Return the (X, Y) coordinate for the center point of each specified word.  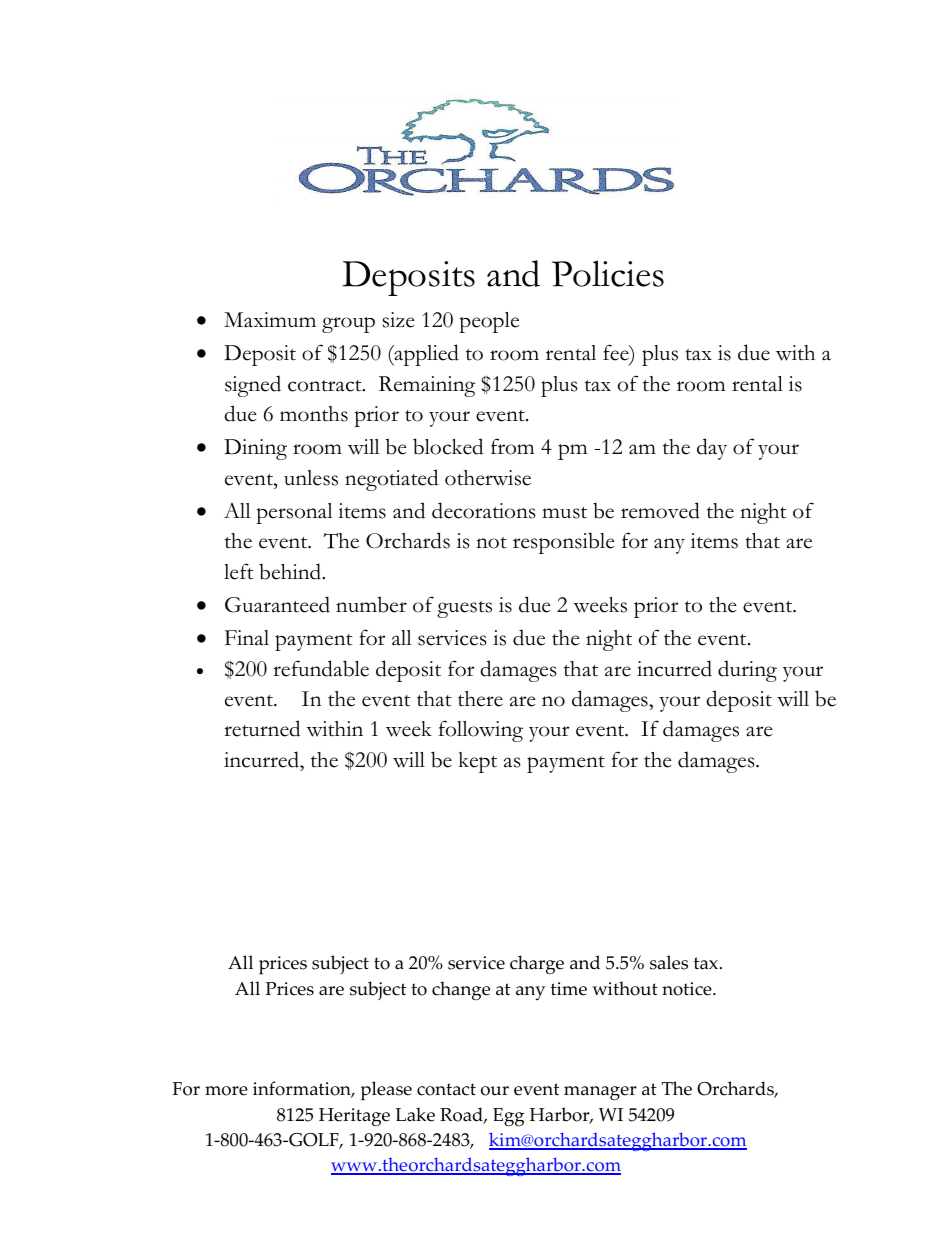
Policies (608, 273)
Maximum (270, 319)
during (747, 671)
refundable (321, 668)
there (480, 699)
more (226, 1091)
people (489, 322)
